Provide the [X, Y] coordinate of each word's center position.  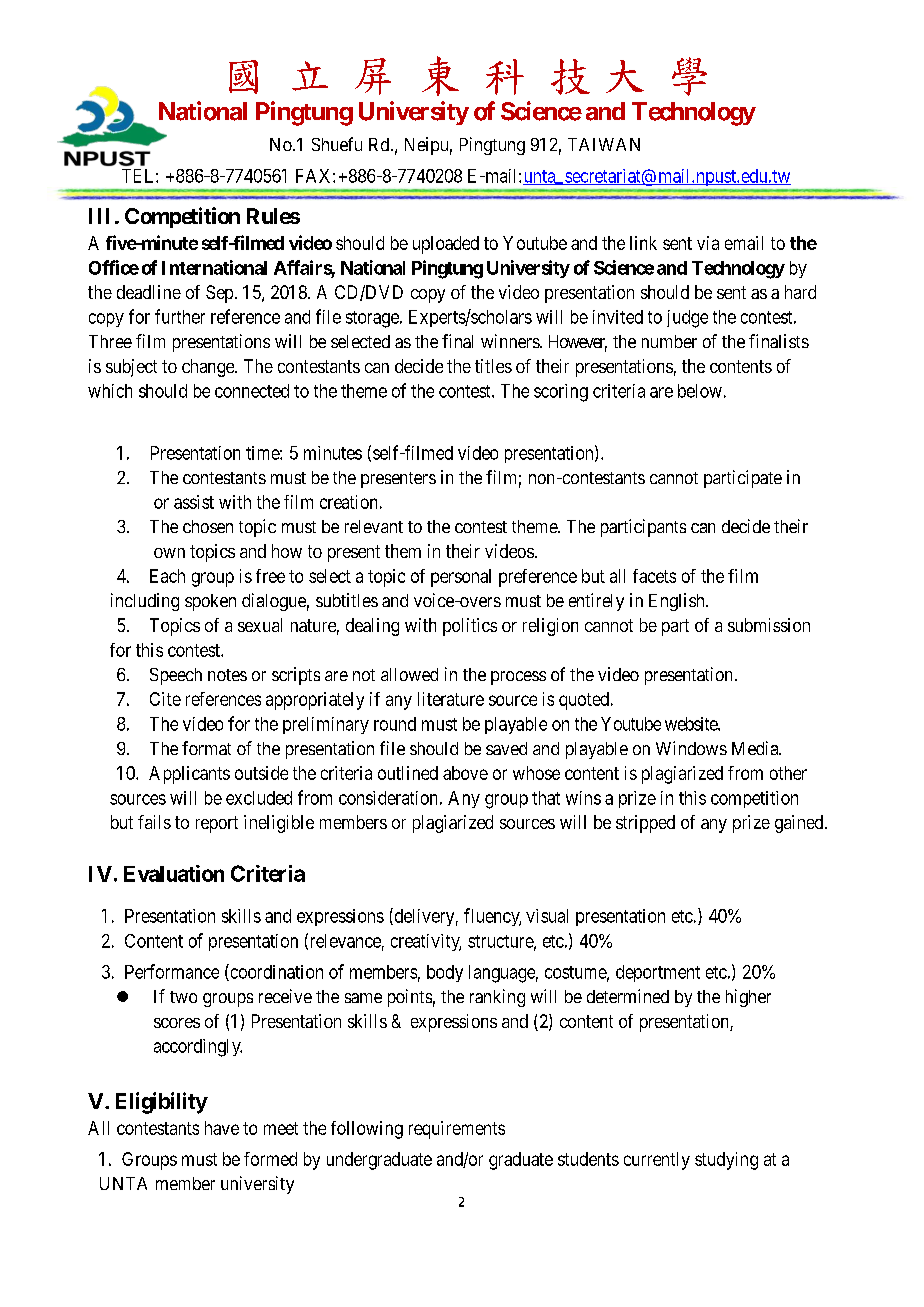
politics [470, 627]
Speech [176, 676]
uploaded [446, 245]
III [99, 216]
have [222, 1128]
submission [769, 625]
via [708, 243]
